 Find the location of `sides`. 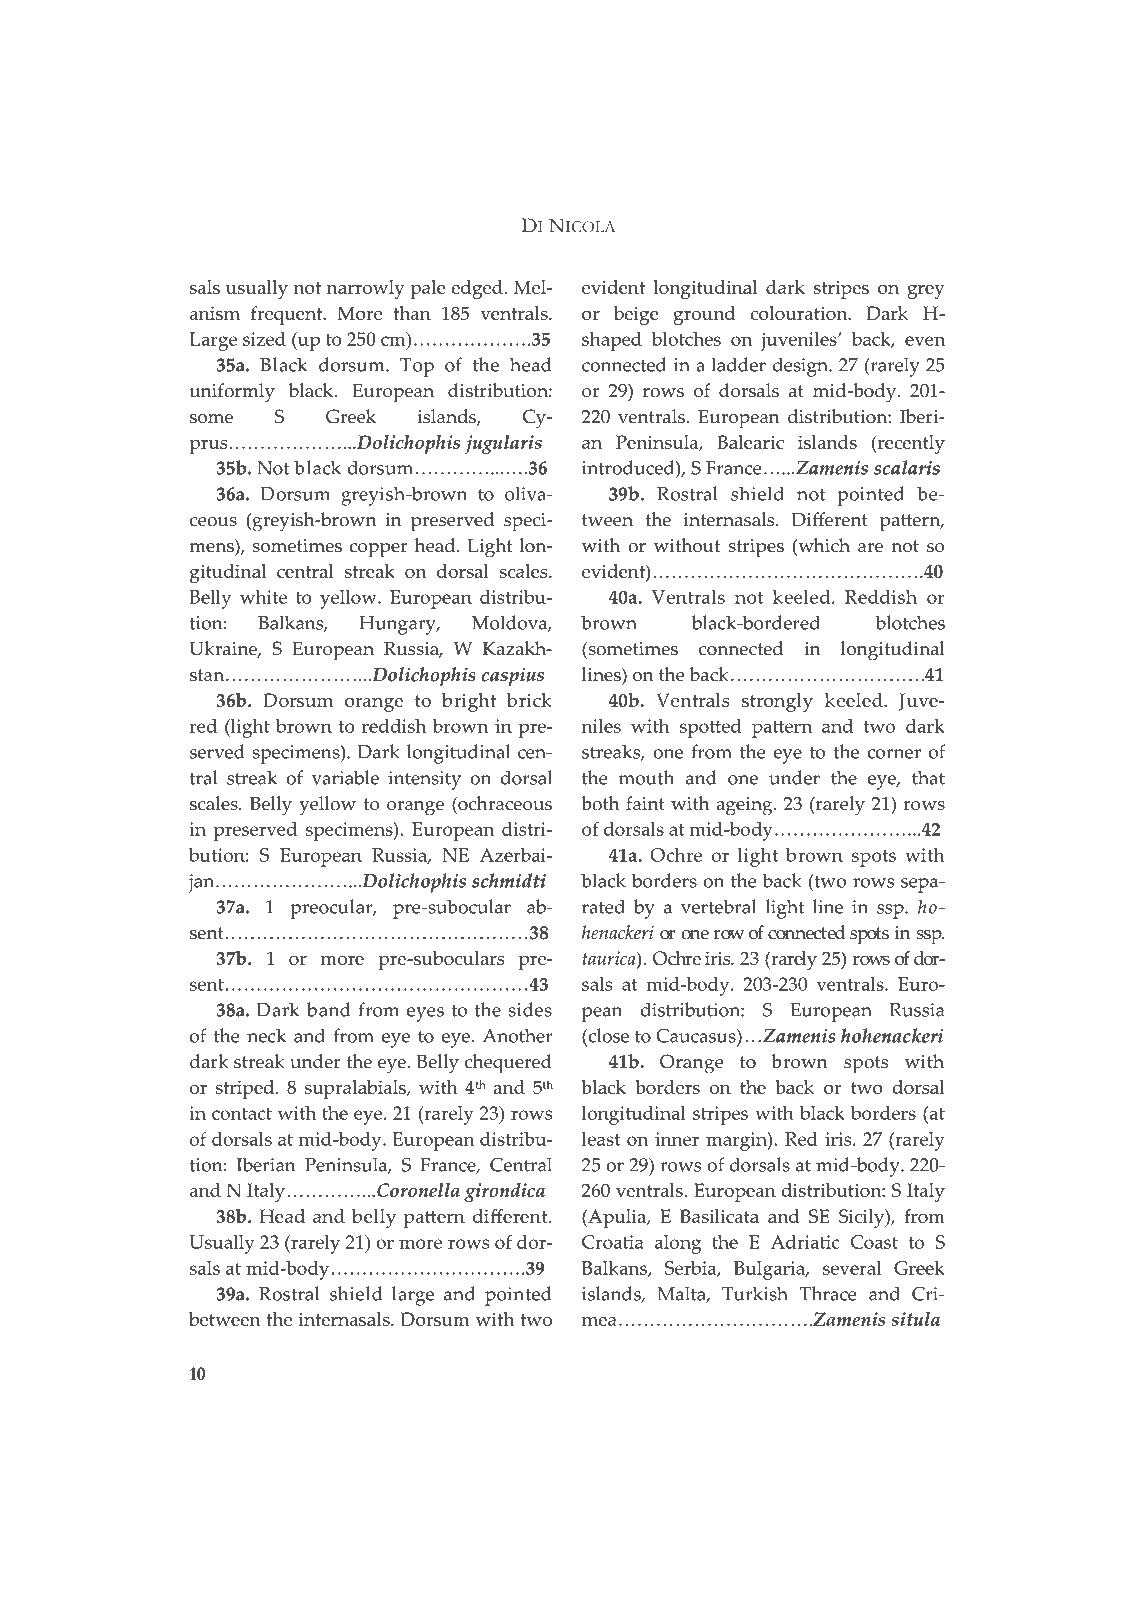

sides is located at coordinates (530, 1009).
